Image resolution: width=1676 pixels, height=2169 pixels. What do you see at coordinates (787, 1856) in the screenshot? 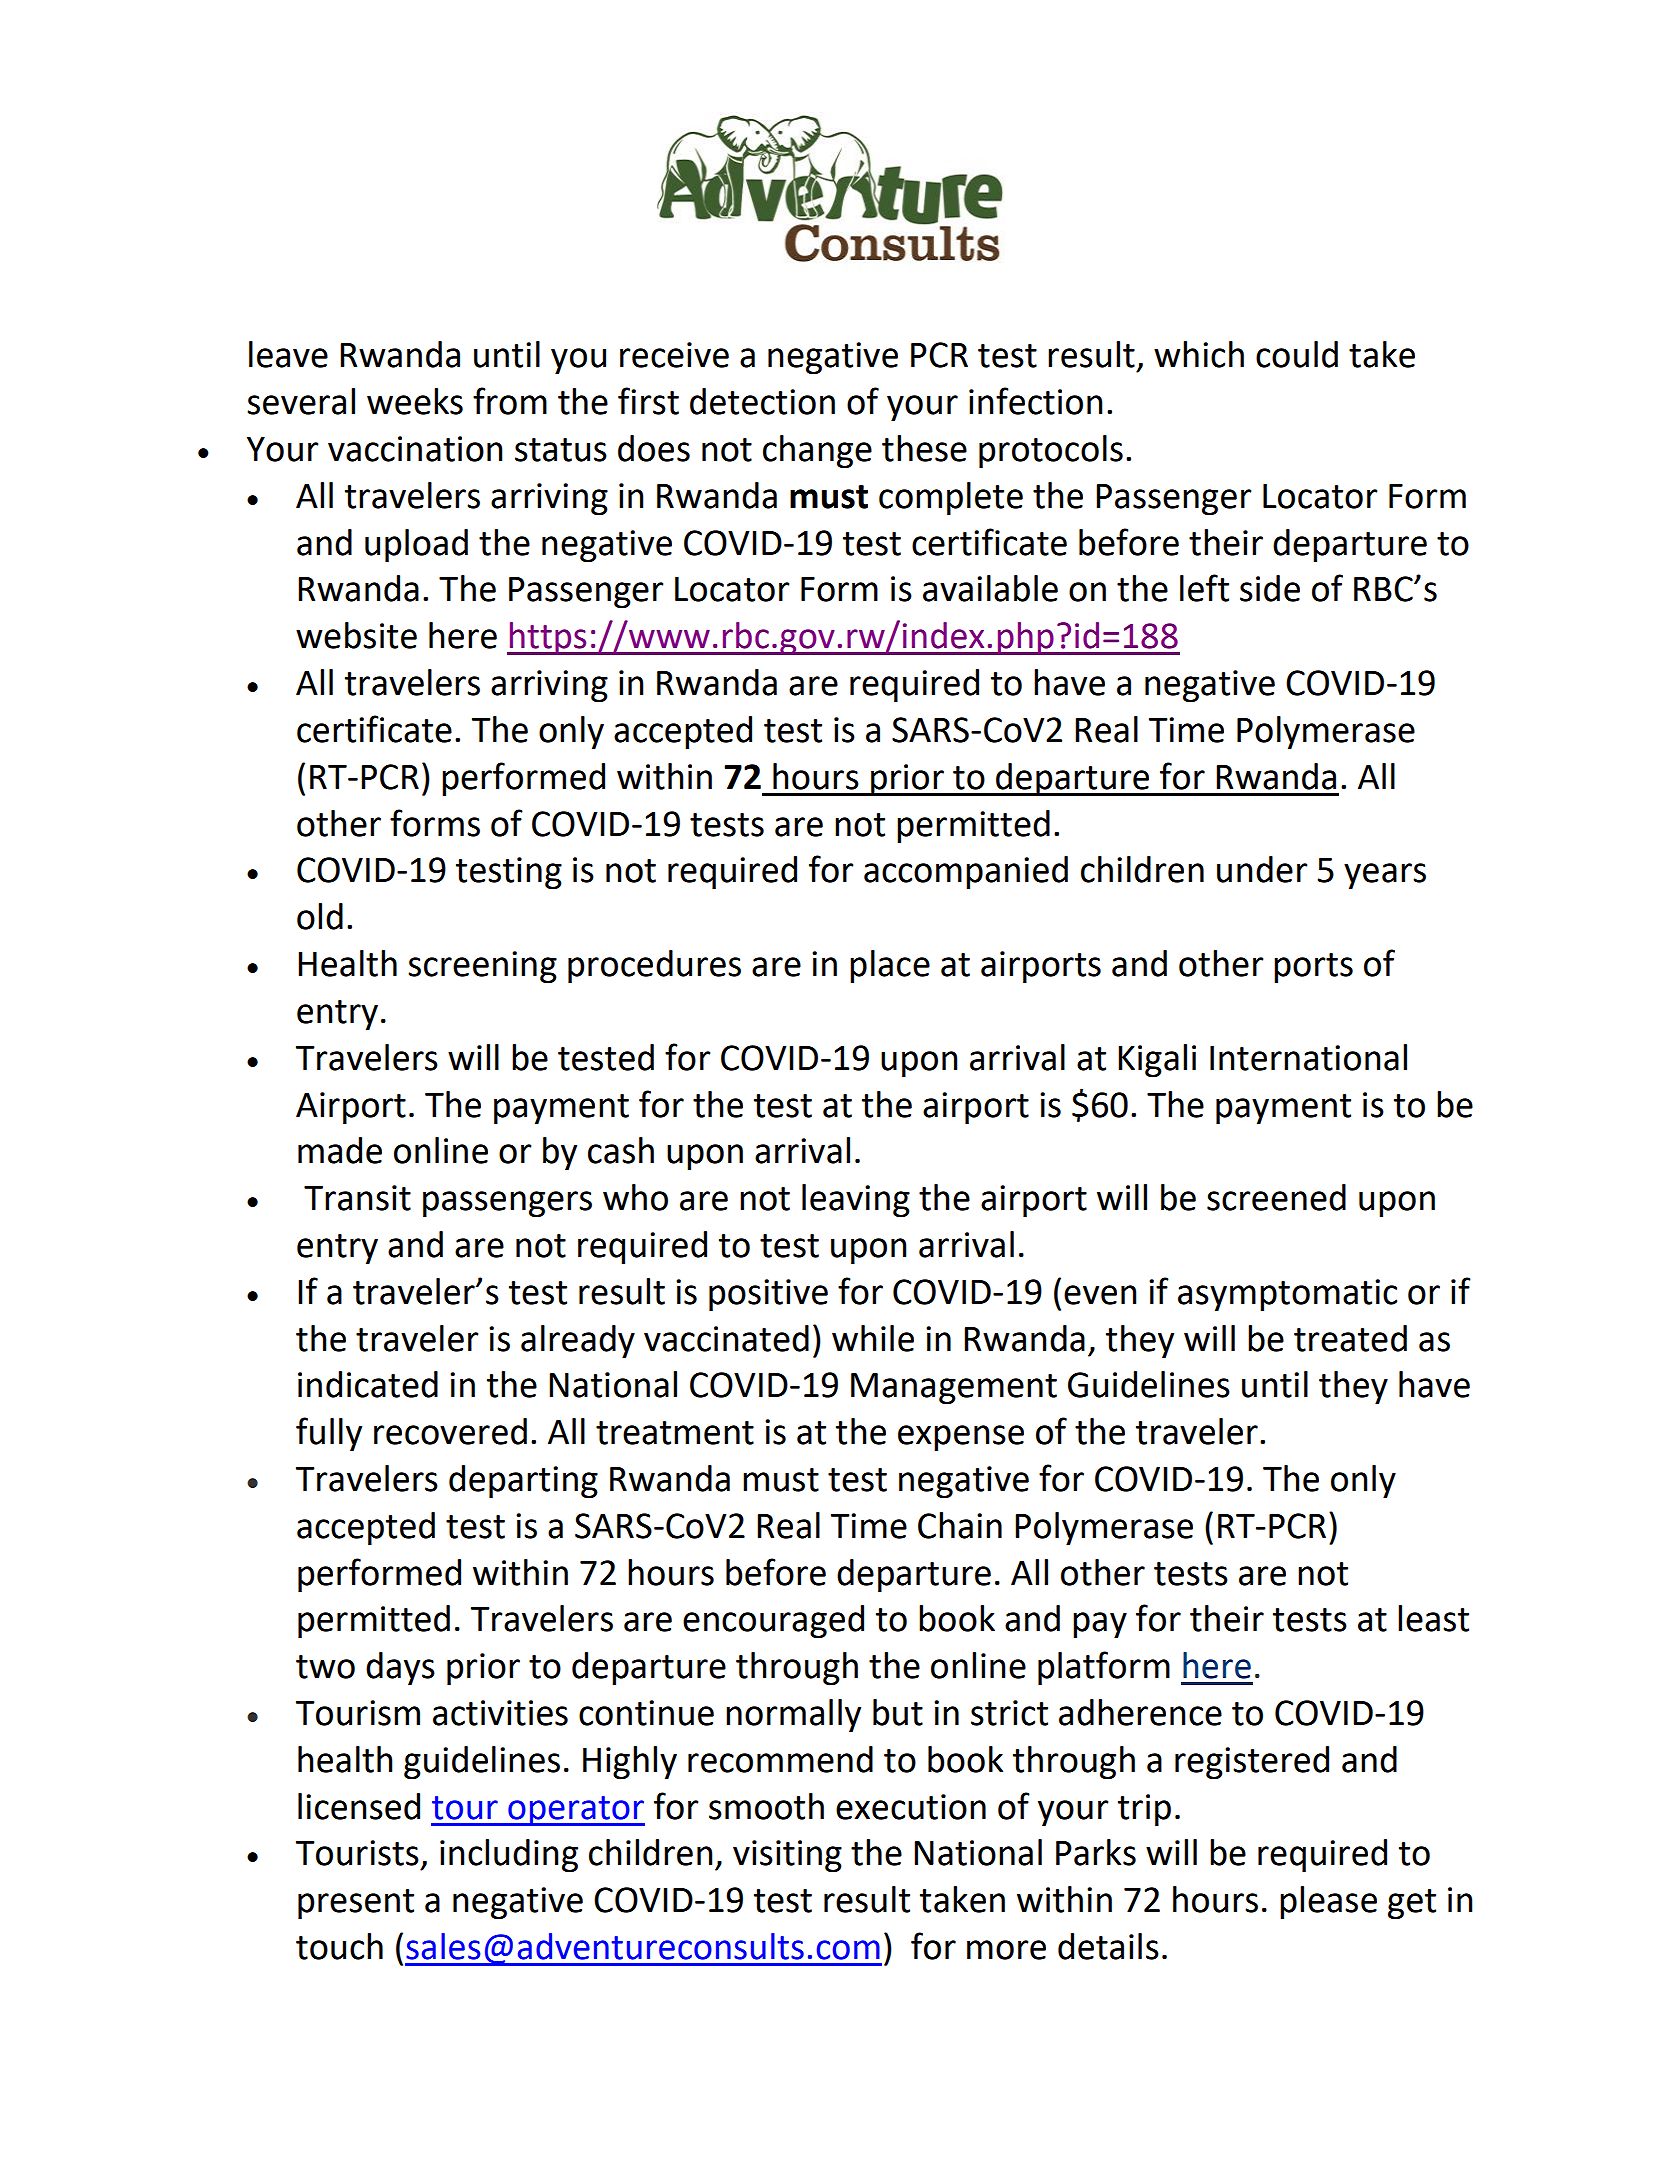
I see `visiting` at bounding box center [787, 1856].
